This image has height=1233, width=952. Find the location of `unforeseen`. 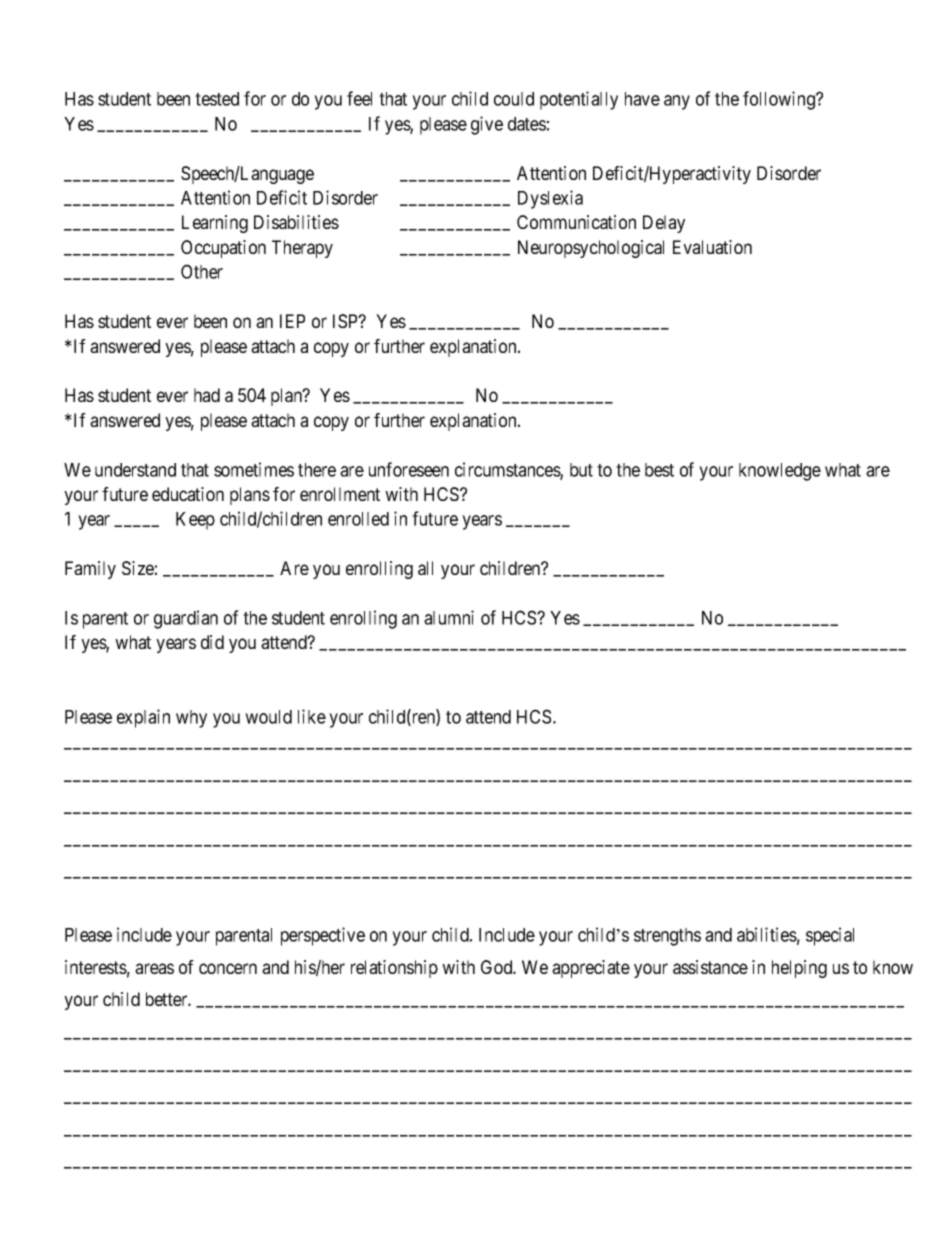

unforeseen is located at coordinates (409, 469).
